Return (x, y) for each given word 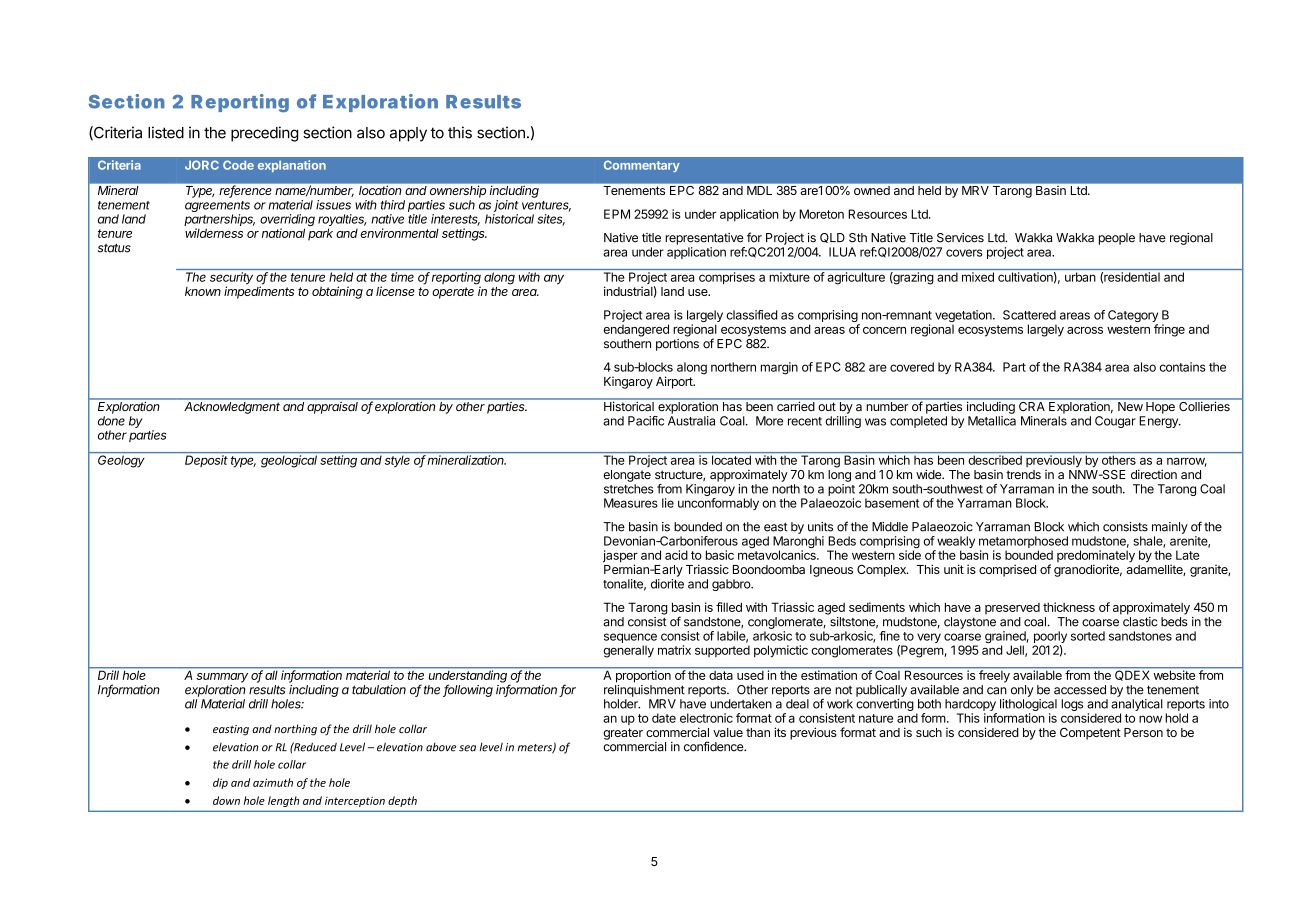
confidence (714, 746)
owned (872, 190)
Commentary (642, 166)
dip (220, 783)
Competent (1090, 734)
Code (238, 165)
